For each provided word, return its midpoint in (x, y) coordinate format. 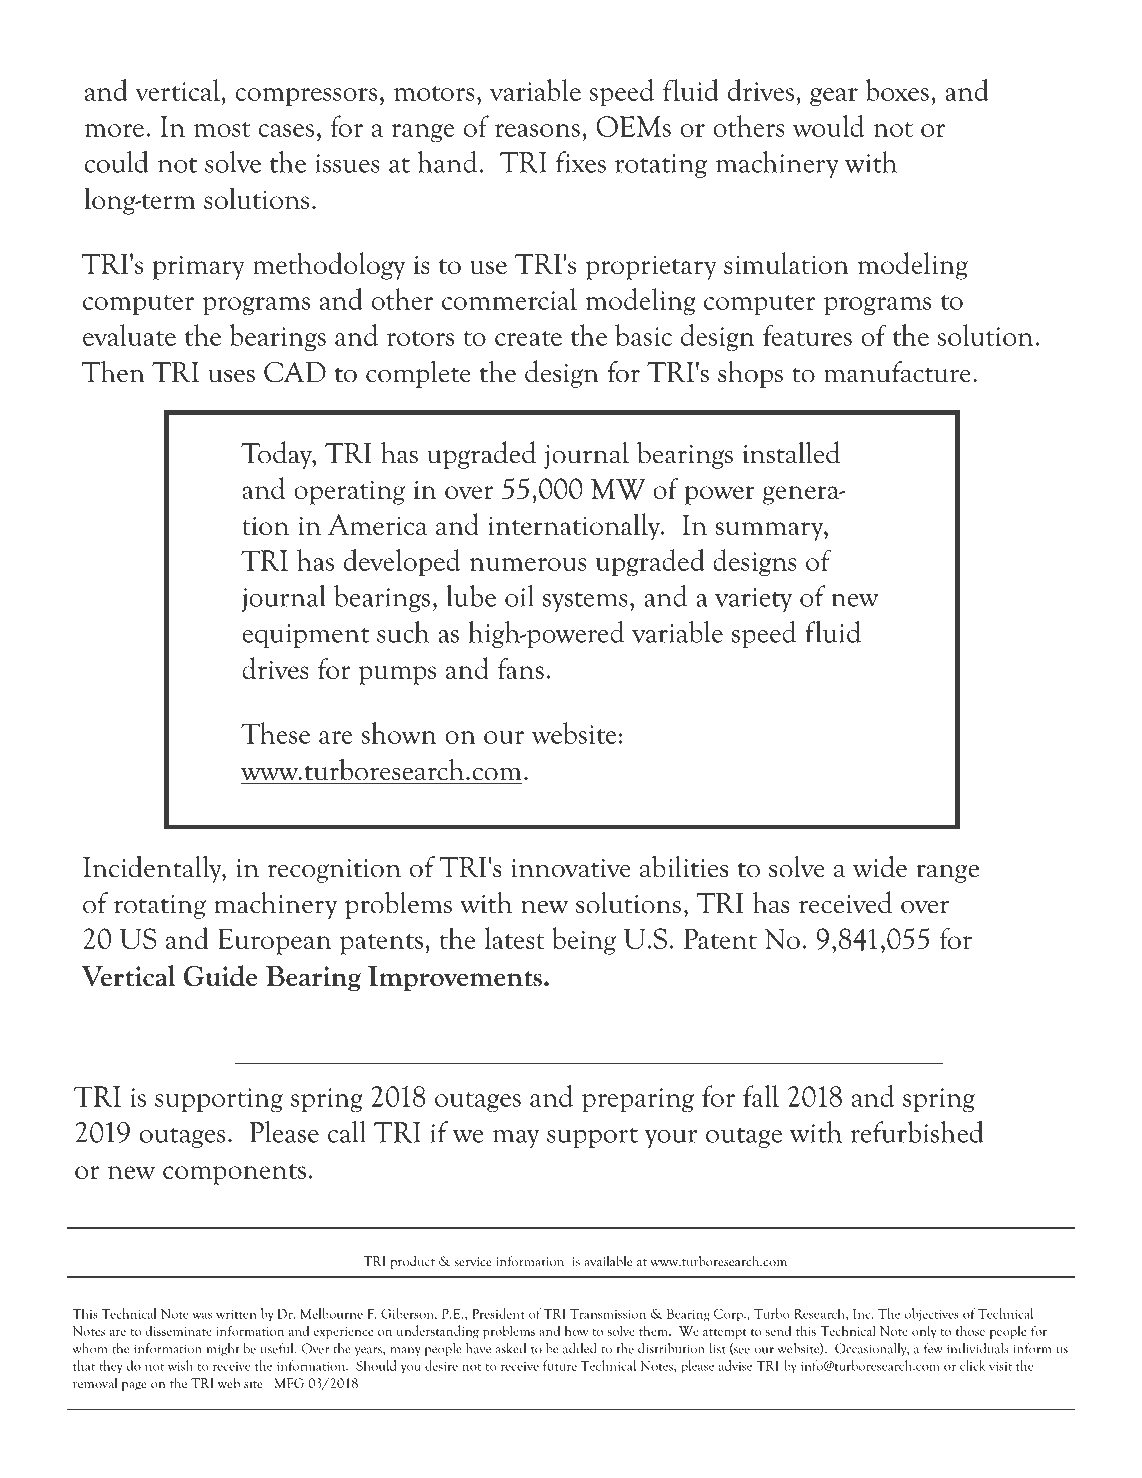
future (560, 1365)
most (222, 129)
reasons (537, 130)
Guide (220, 976)
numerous (528, 564)
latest (515, 938)
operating (349, 492)
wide (880, 866)
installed (791, 452)
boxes (897, 90)
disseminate (179, 1330)
